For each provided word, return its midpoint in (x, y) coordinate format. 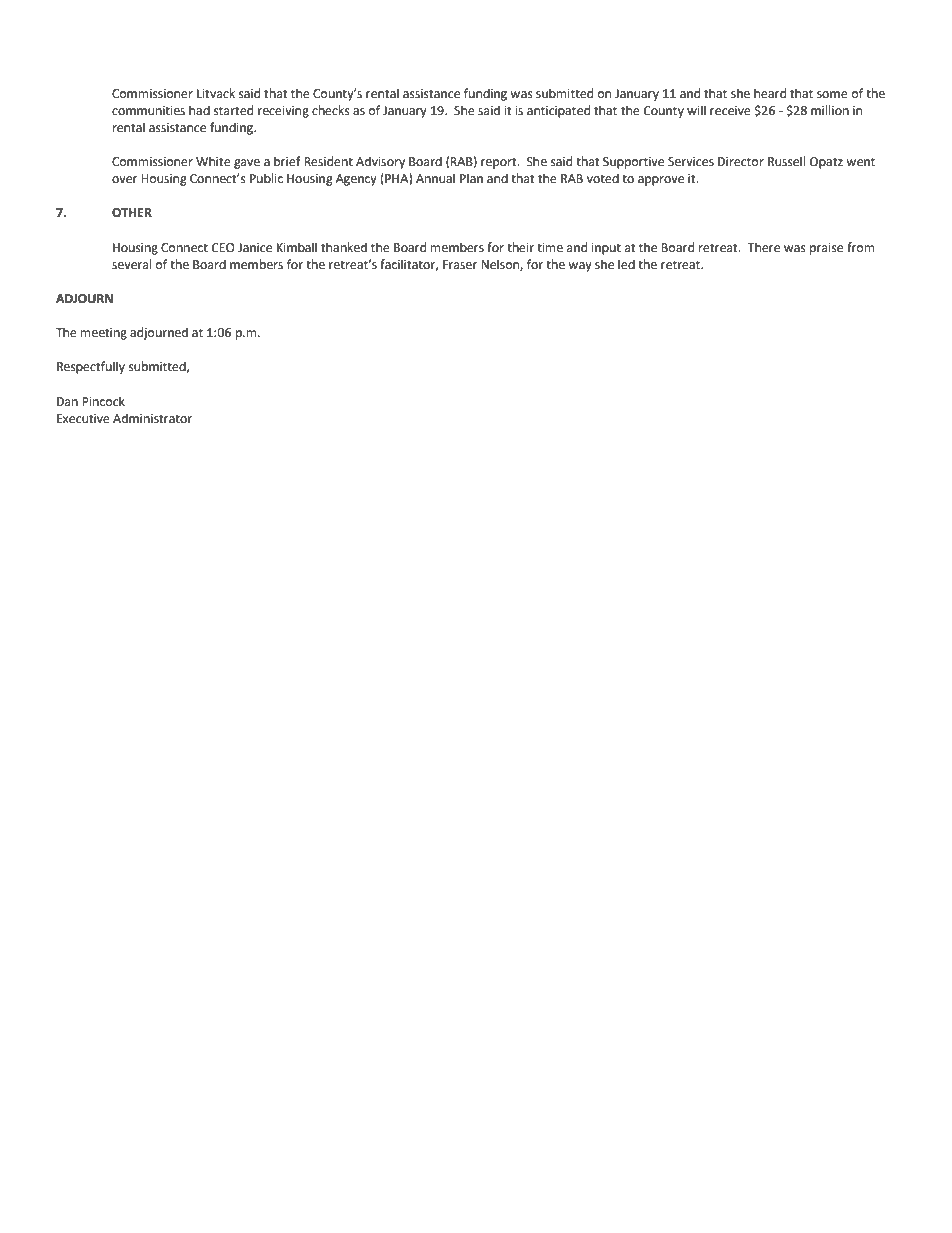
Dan (67, 401)
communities (148, 111)
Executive (83, 419)
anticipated (558, 111)
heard (770, 93)
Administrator (152, 418)
